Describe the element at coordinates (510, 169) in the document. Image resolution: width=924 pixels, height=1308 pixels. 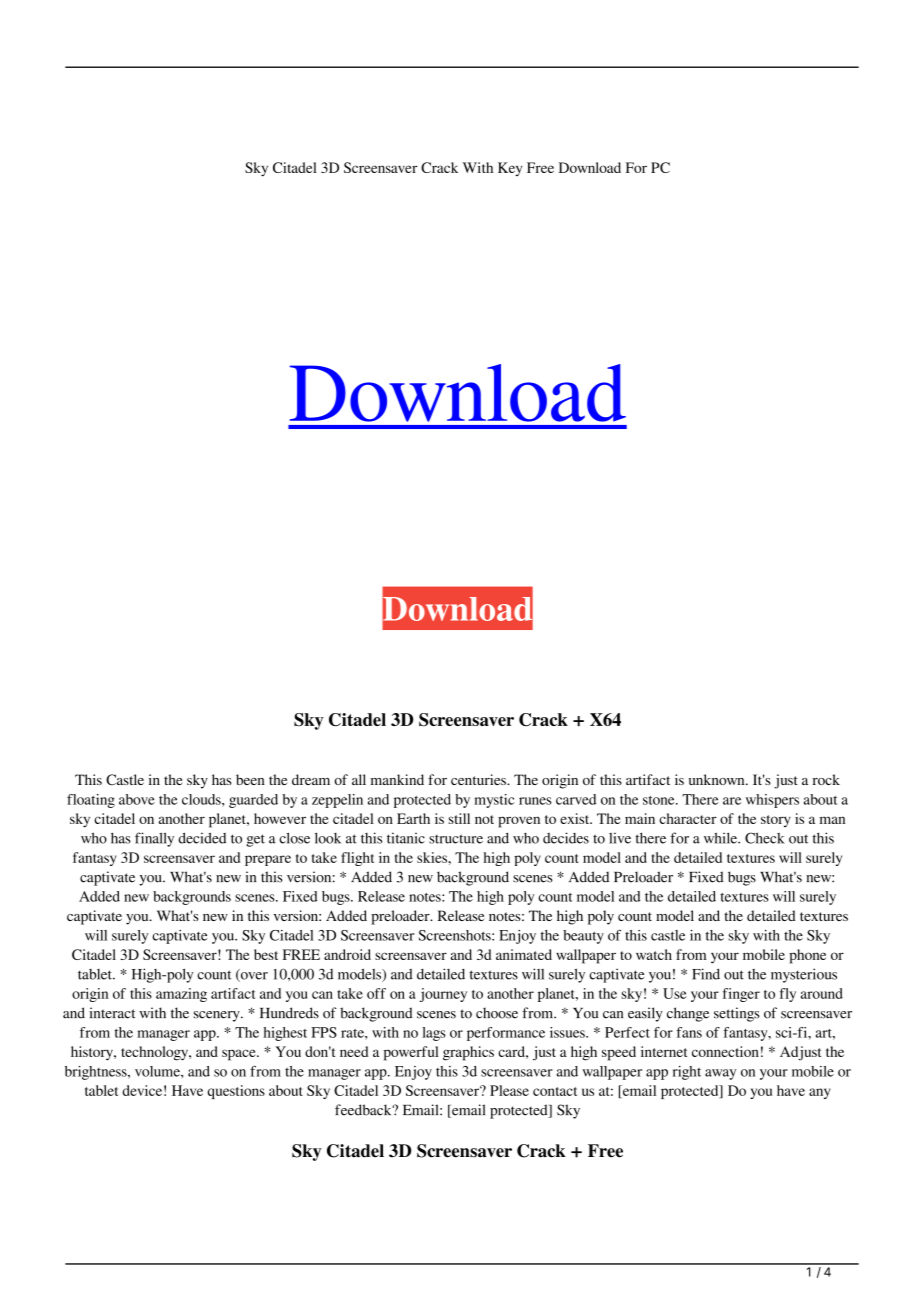
I see `Key` at that location.
